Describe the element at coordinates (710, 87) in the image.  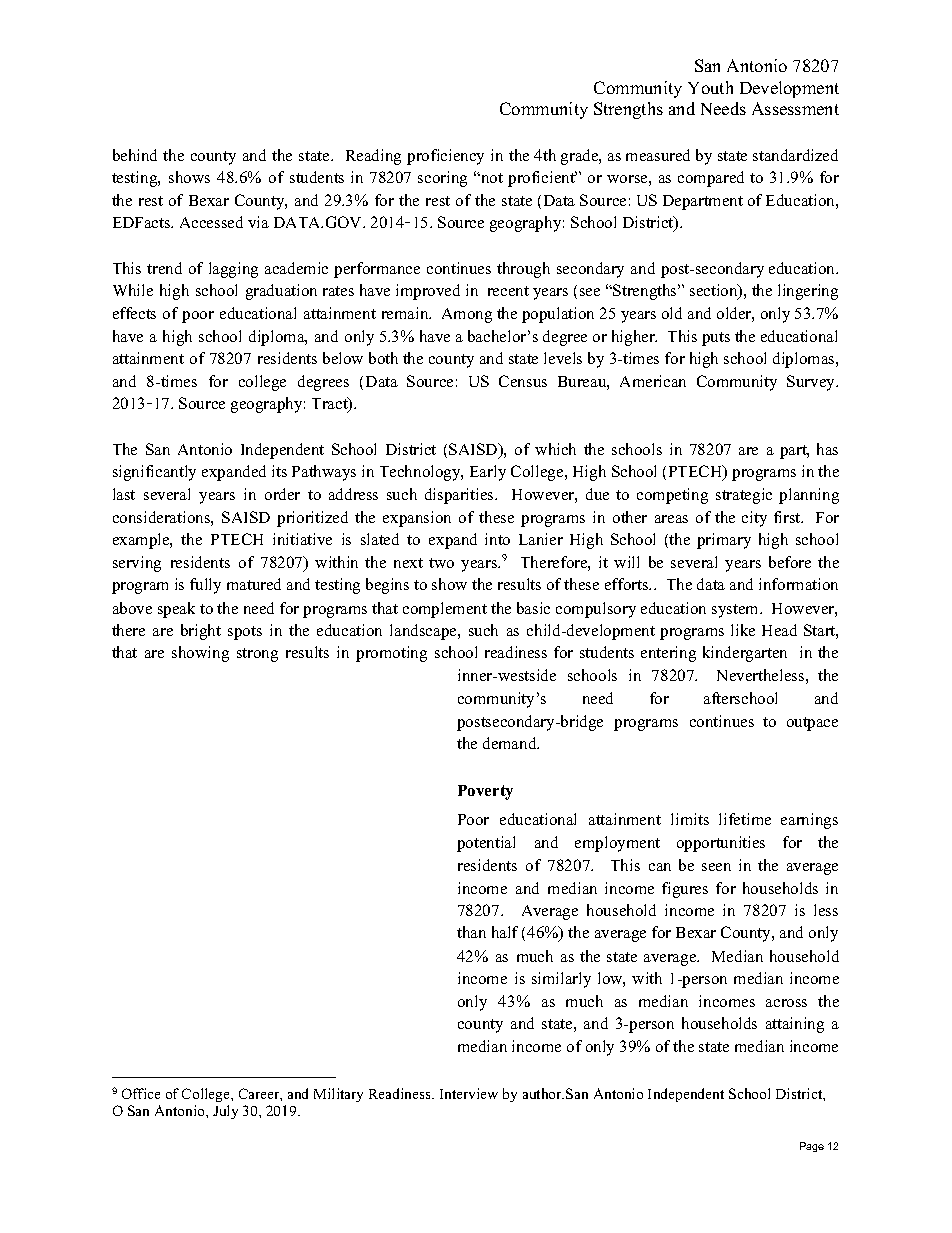
I see `Youth` at that location.
